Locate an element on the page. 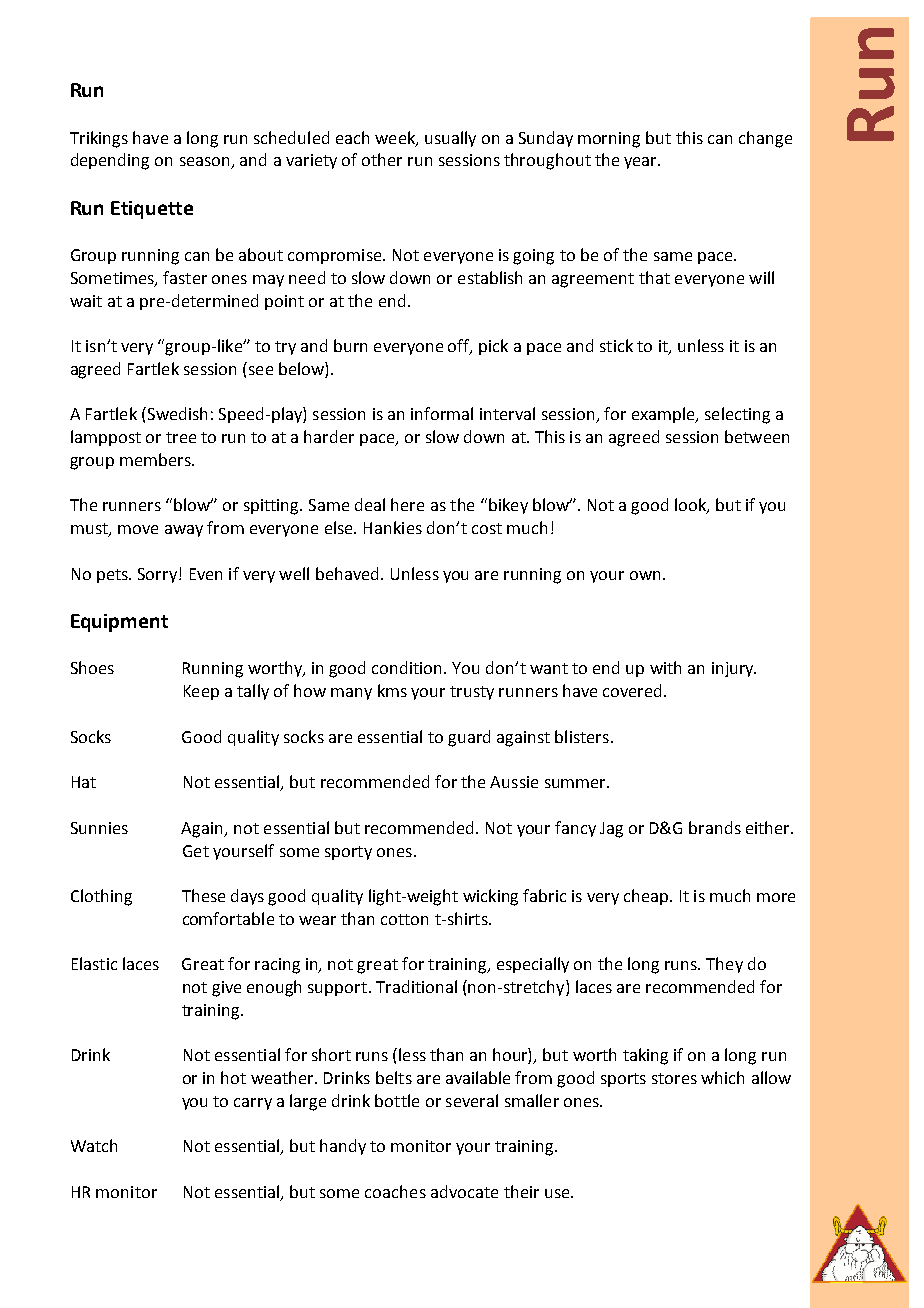 The width and height of the page is (924, 1308). season is located at coordinates (206, 163).
